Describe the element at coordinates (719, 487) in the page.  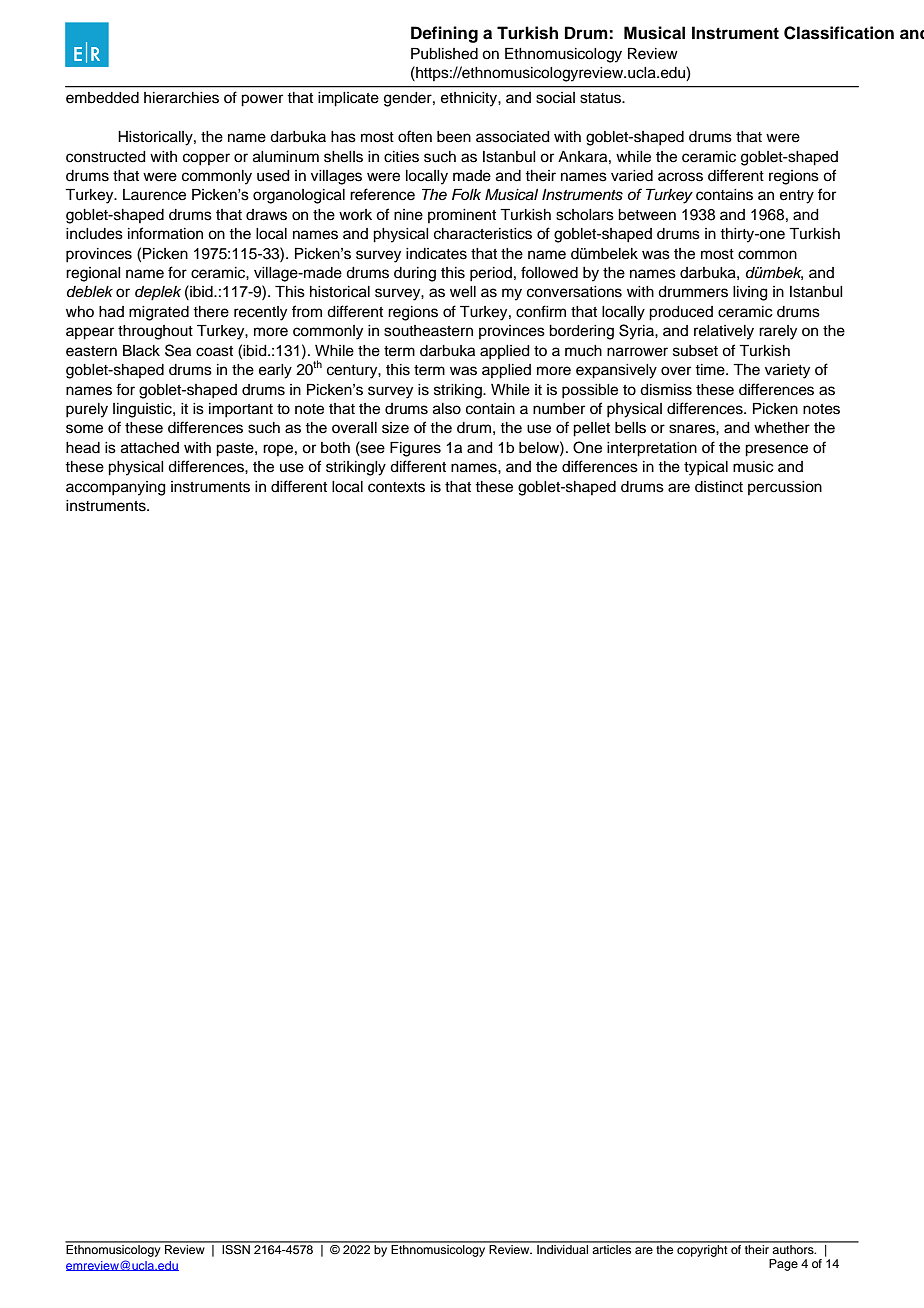
I see `distinct` at that location.
